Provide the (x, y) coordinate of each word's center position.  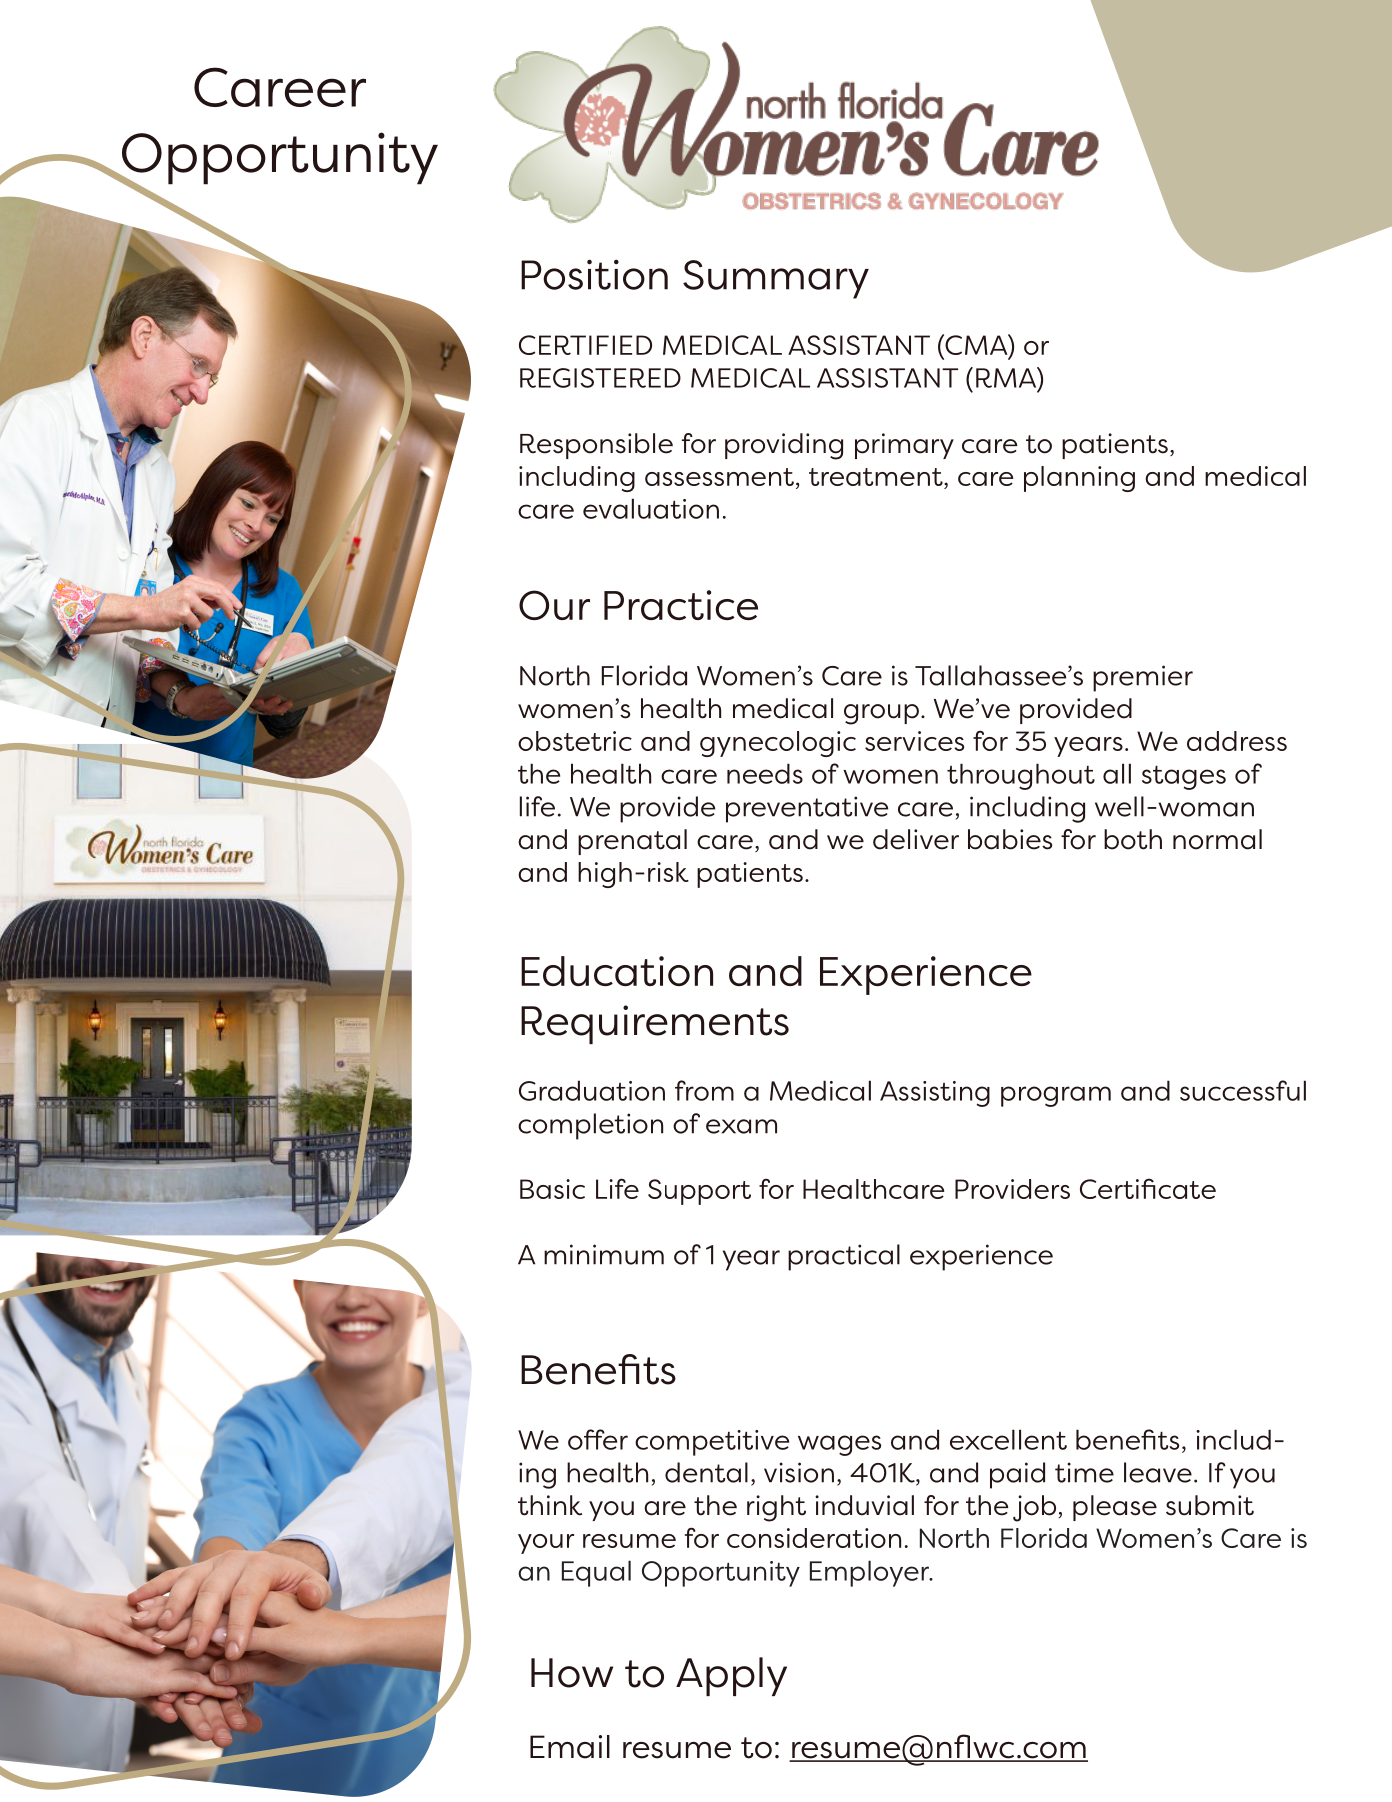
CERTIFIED (585, 345)
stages (1184, 777)
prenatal (632, 842)
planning (1079, 479)
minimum (604, 1254)
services (914, 741)
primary (904, 446)
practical (844, 1257)
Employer (870, 1573)
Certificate (1148, 1188)
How (572, 1673)
